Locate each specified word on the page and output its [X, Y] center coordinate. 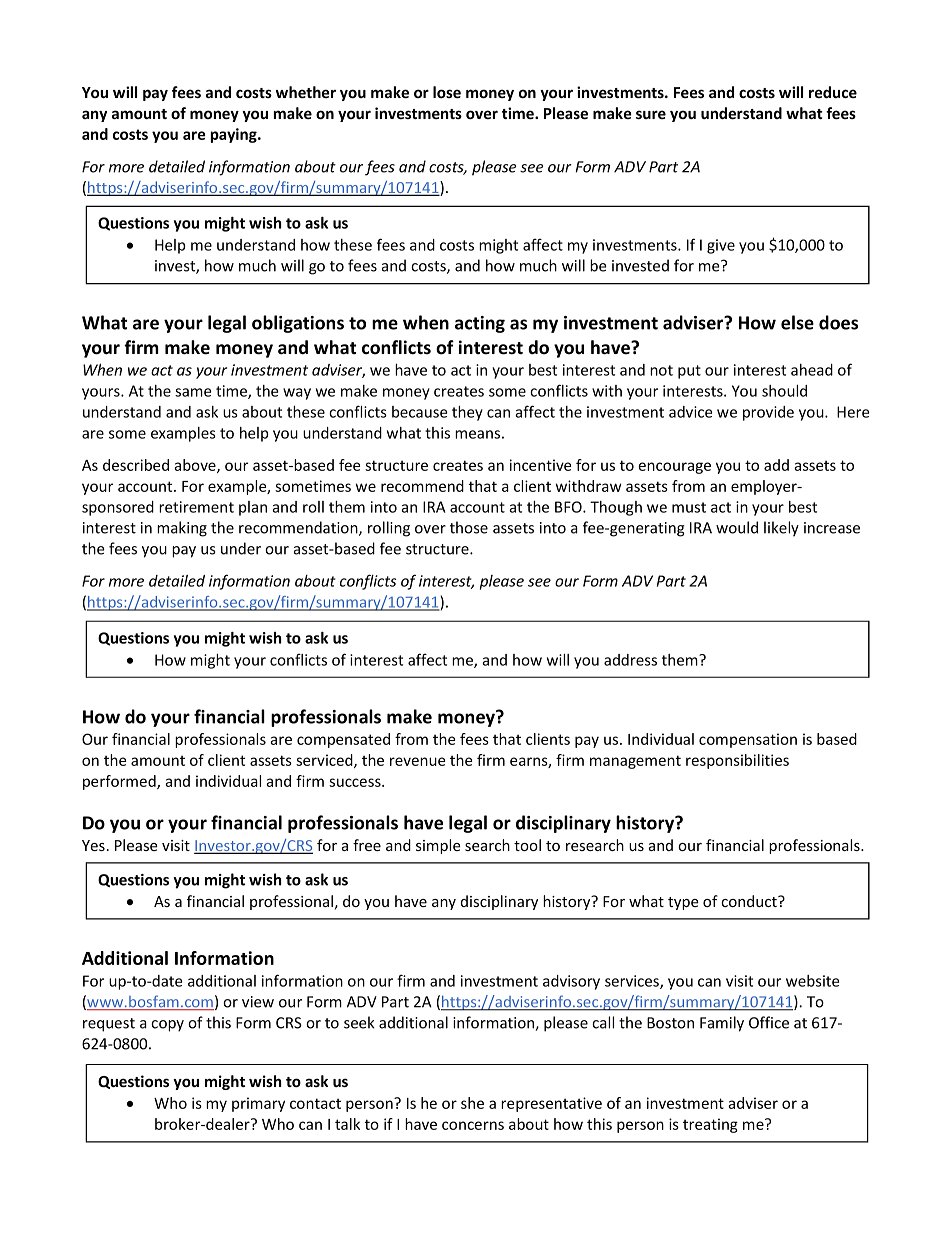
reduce [833, 92]
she [472, 1103]
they [467, 413]
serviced [325, 761]
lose [447, 92]
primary [258, 1104]
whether [306, 92]
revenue [417, 761]
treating [710, 1125]
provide [768, 413]
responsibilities [737, 761]
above [196, 466]
